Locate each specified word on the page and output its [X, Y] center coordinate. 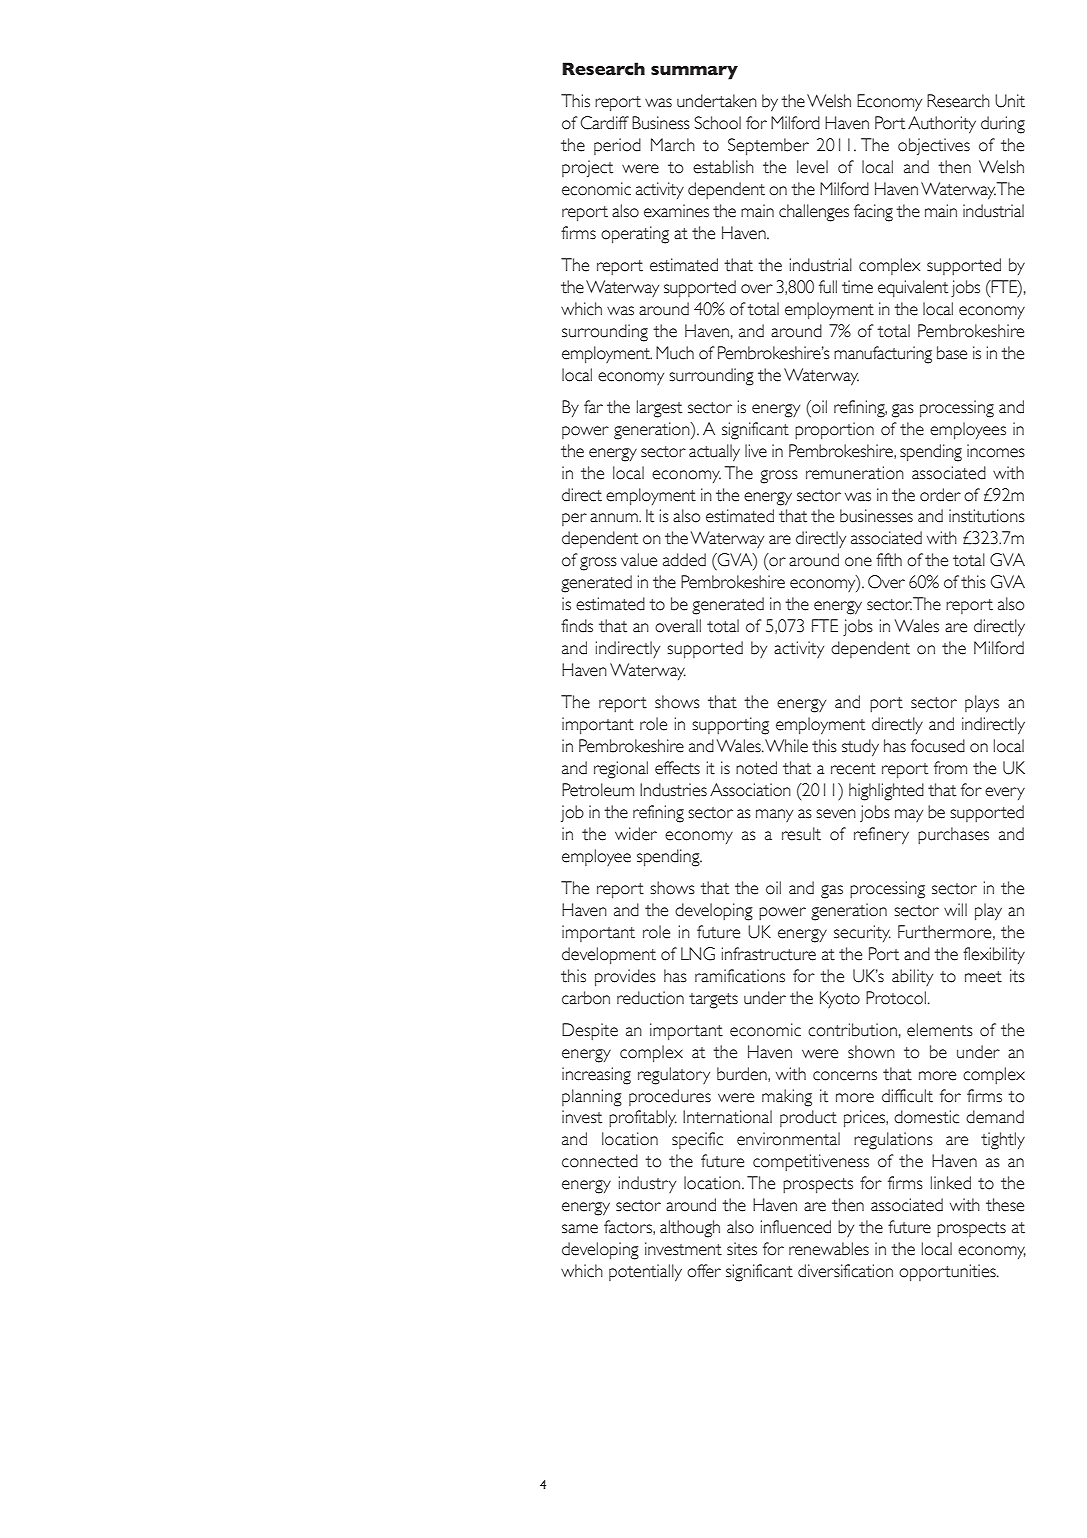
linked [951, 1183]
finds [577, 626]
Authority [942, 125]
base [952, 353]
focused [938, 746]
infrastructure [769, 954]
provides [625, 978]
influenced [796, 1227]
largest [659, 409]
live [756, 451]
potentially [645, 1273]
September [768, 147]
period [617, 146]
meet [983, 977]
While [786, 746]
